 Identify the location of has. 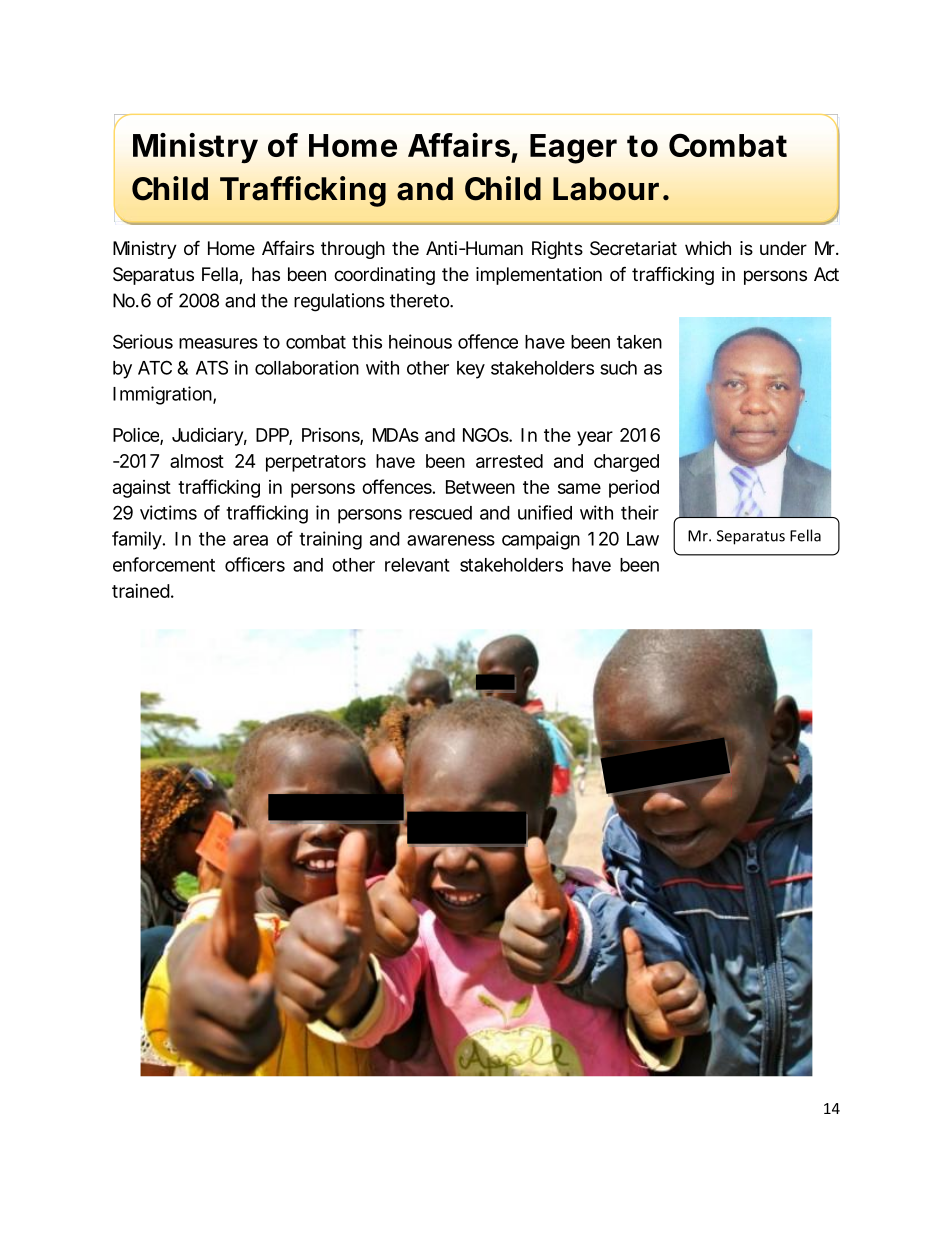
(266, 274).
